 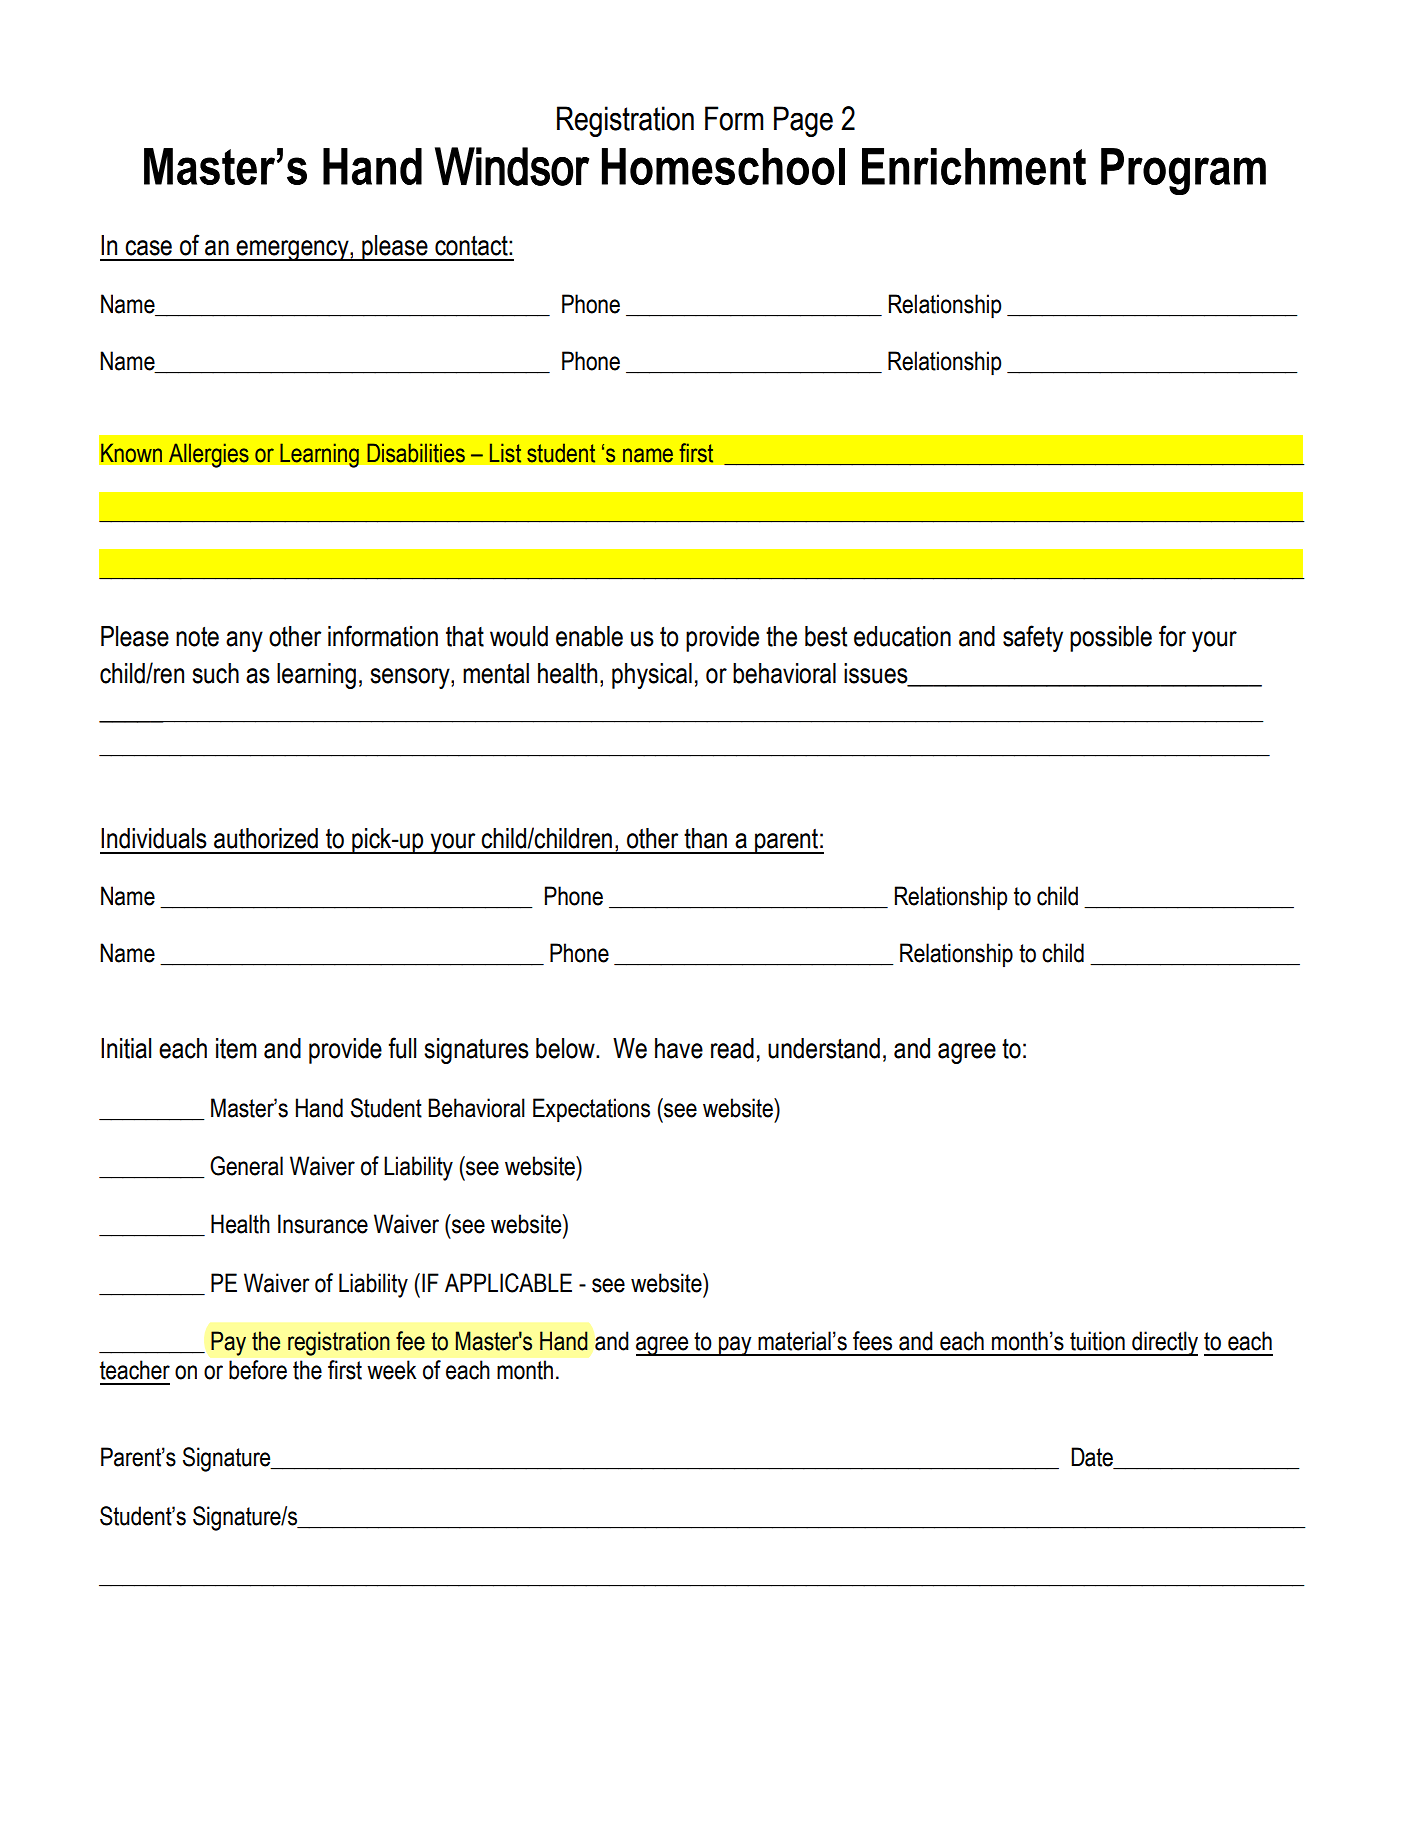 I want to click on such, so click(x=215, y=673).
